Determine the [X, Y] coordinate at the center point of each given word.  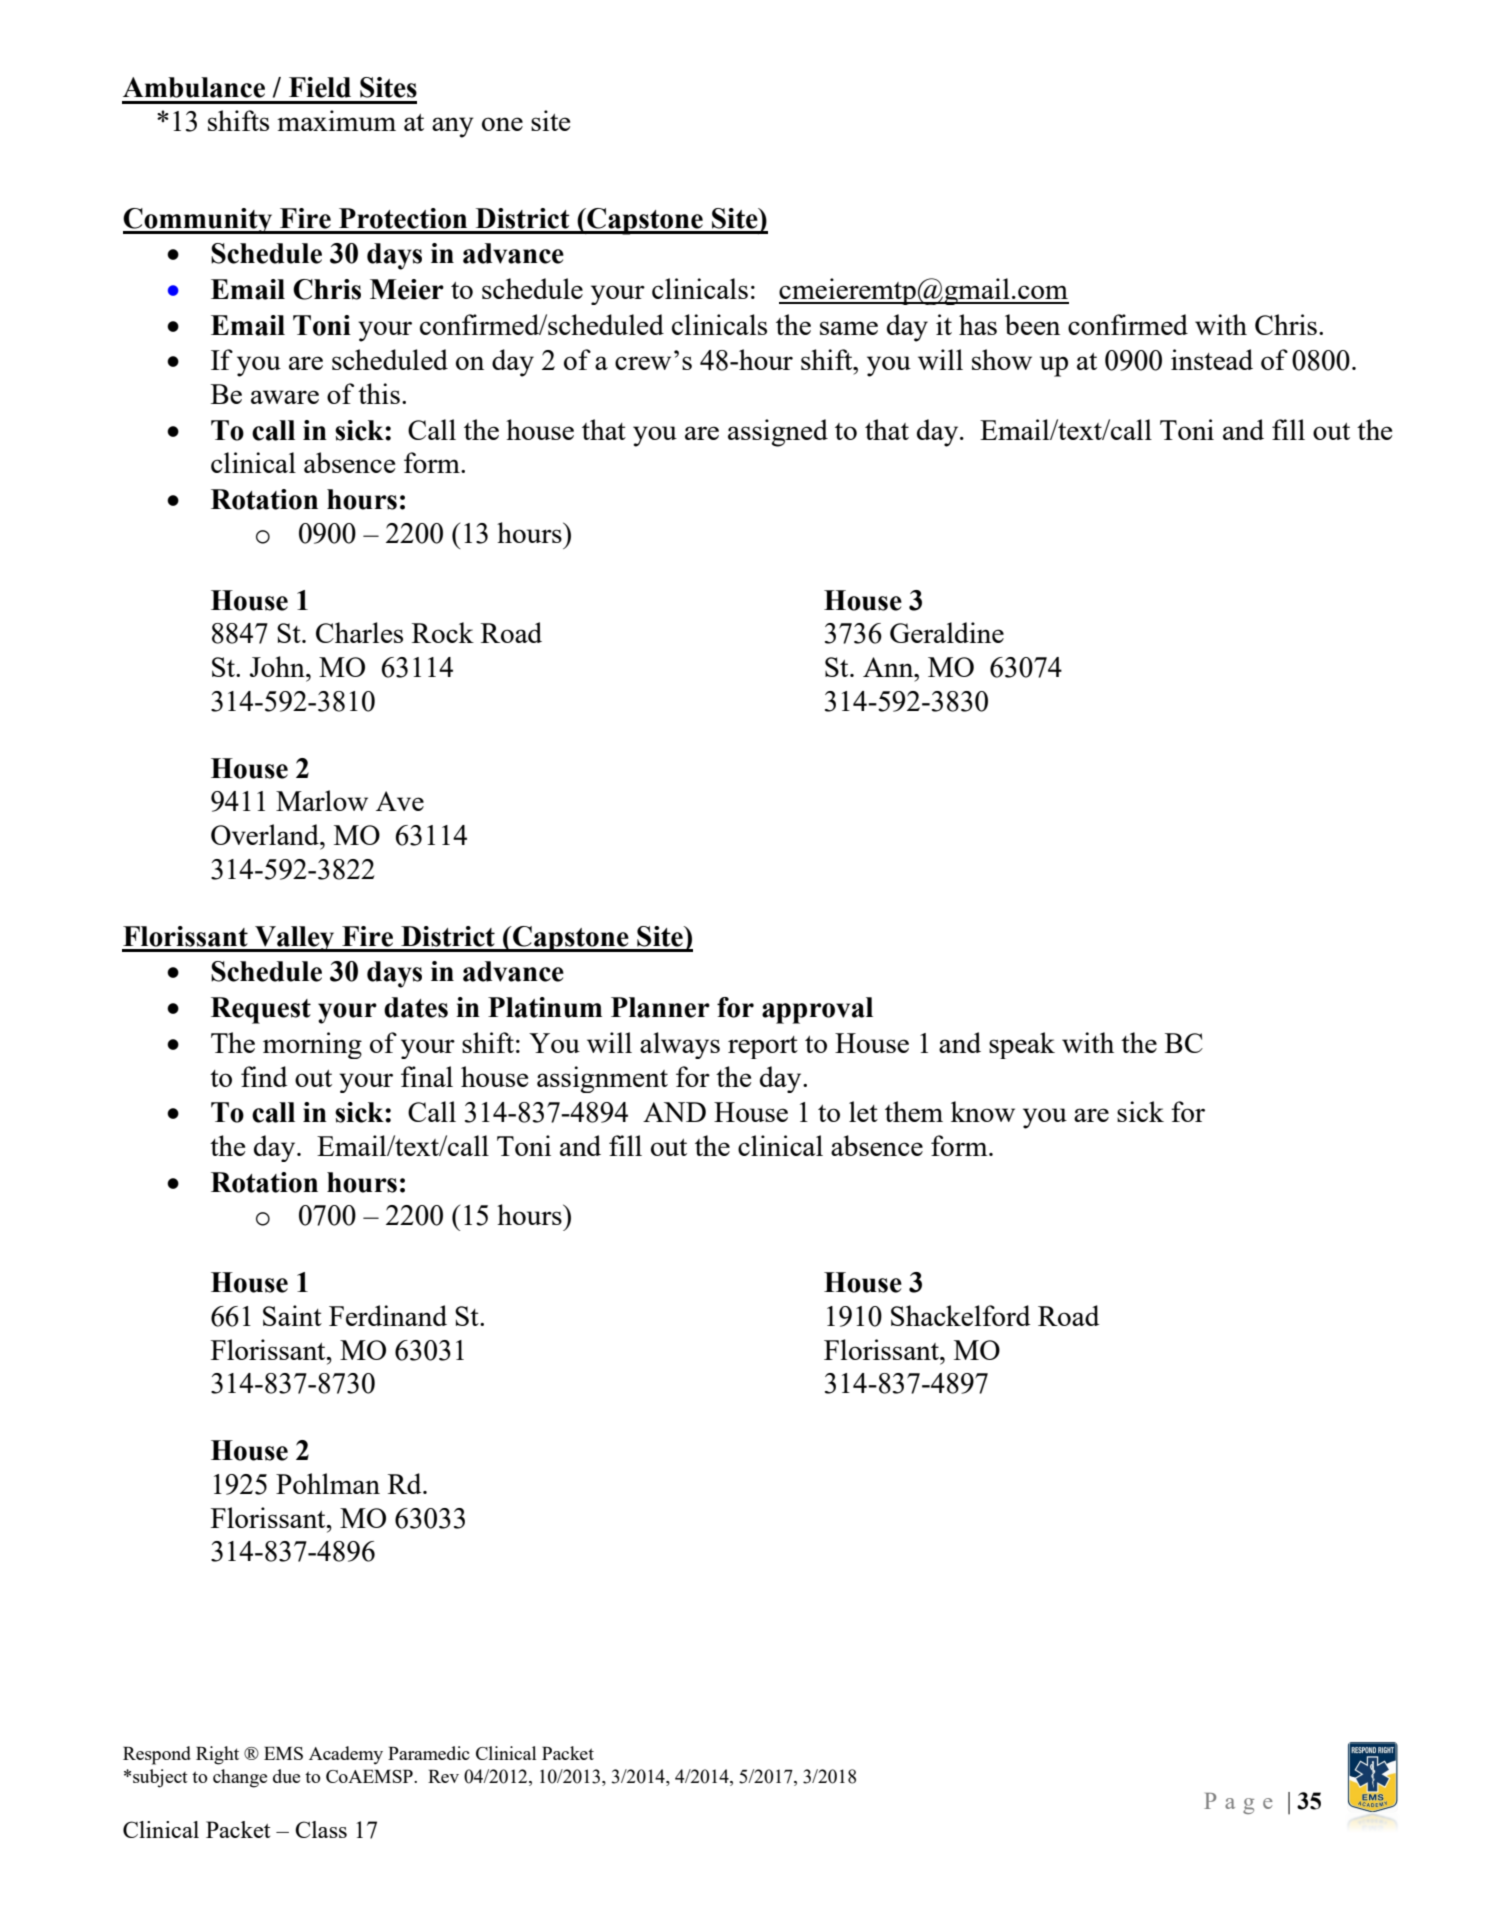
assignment [602, 1079]
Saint [292, 1315]
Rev [443, 1776]
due [286, 1776]
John [278, 666]
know [983, 1111]
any [453, 127]
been [1032, 324]
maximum [336, 120]
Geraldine [947, 632]
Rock [443, 632]
